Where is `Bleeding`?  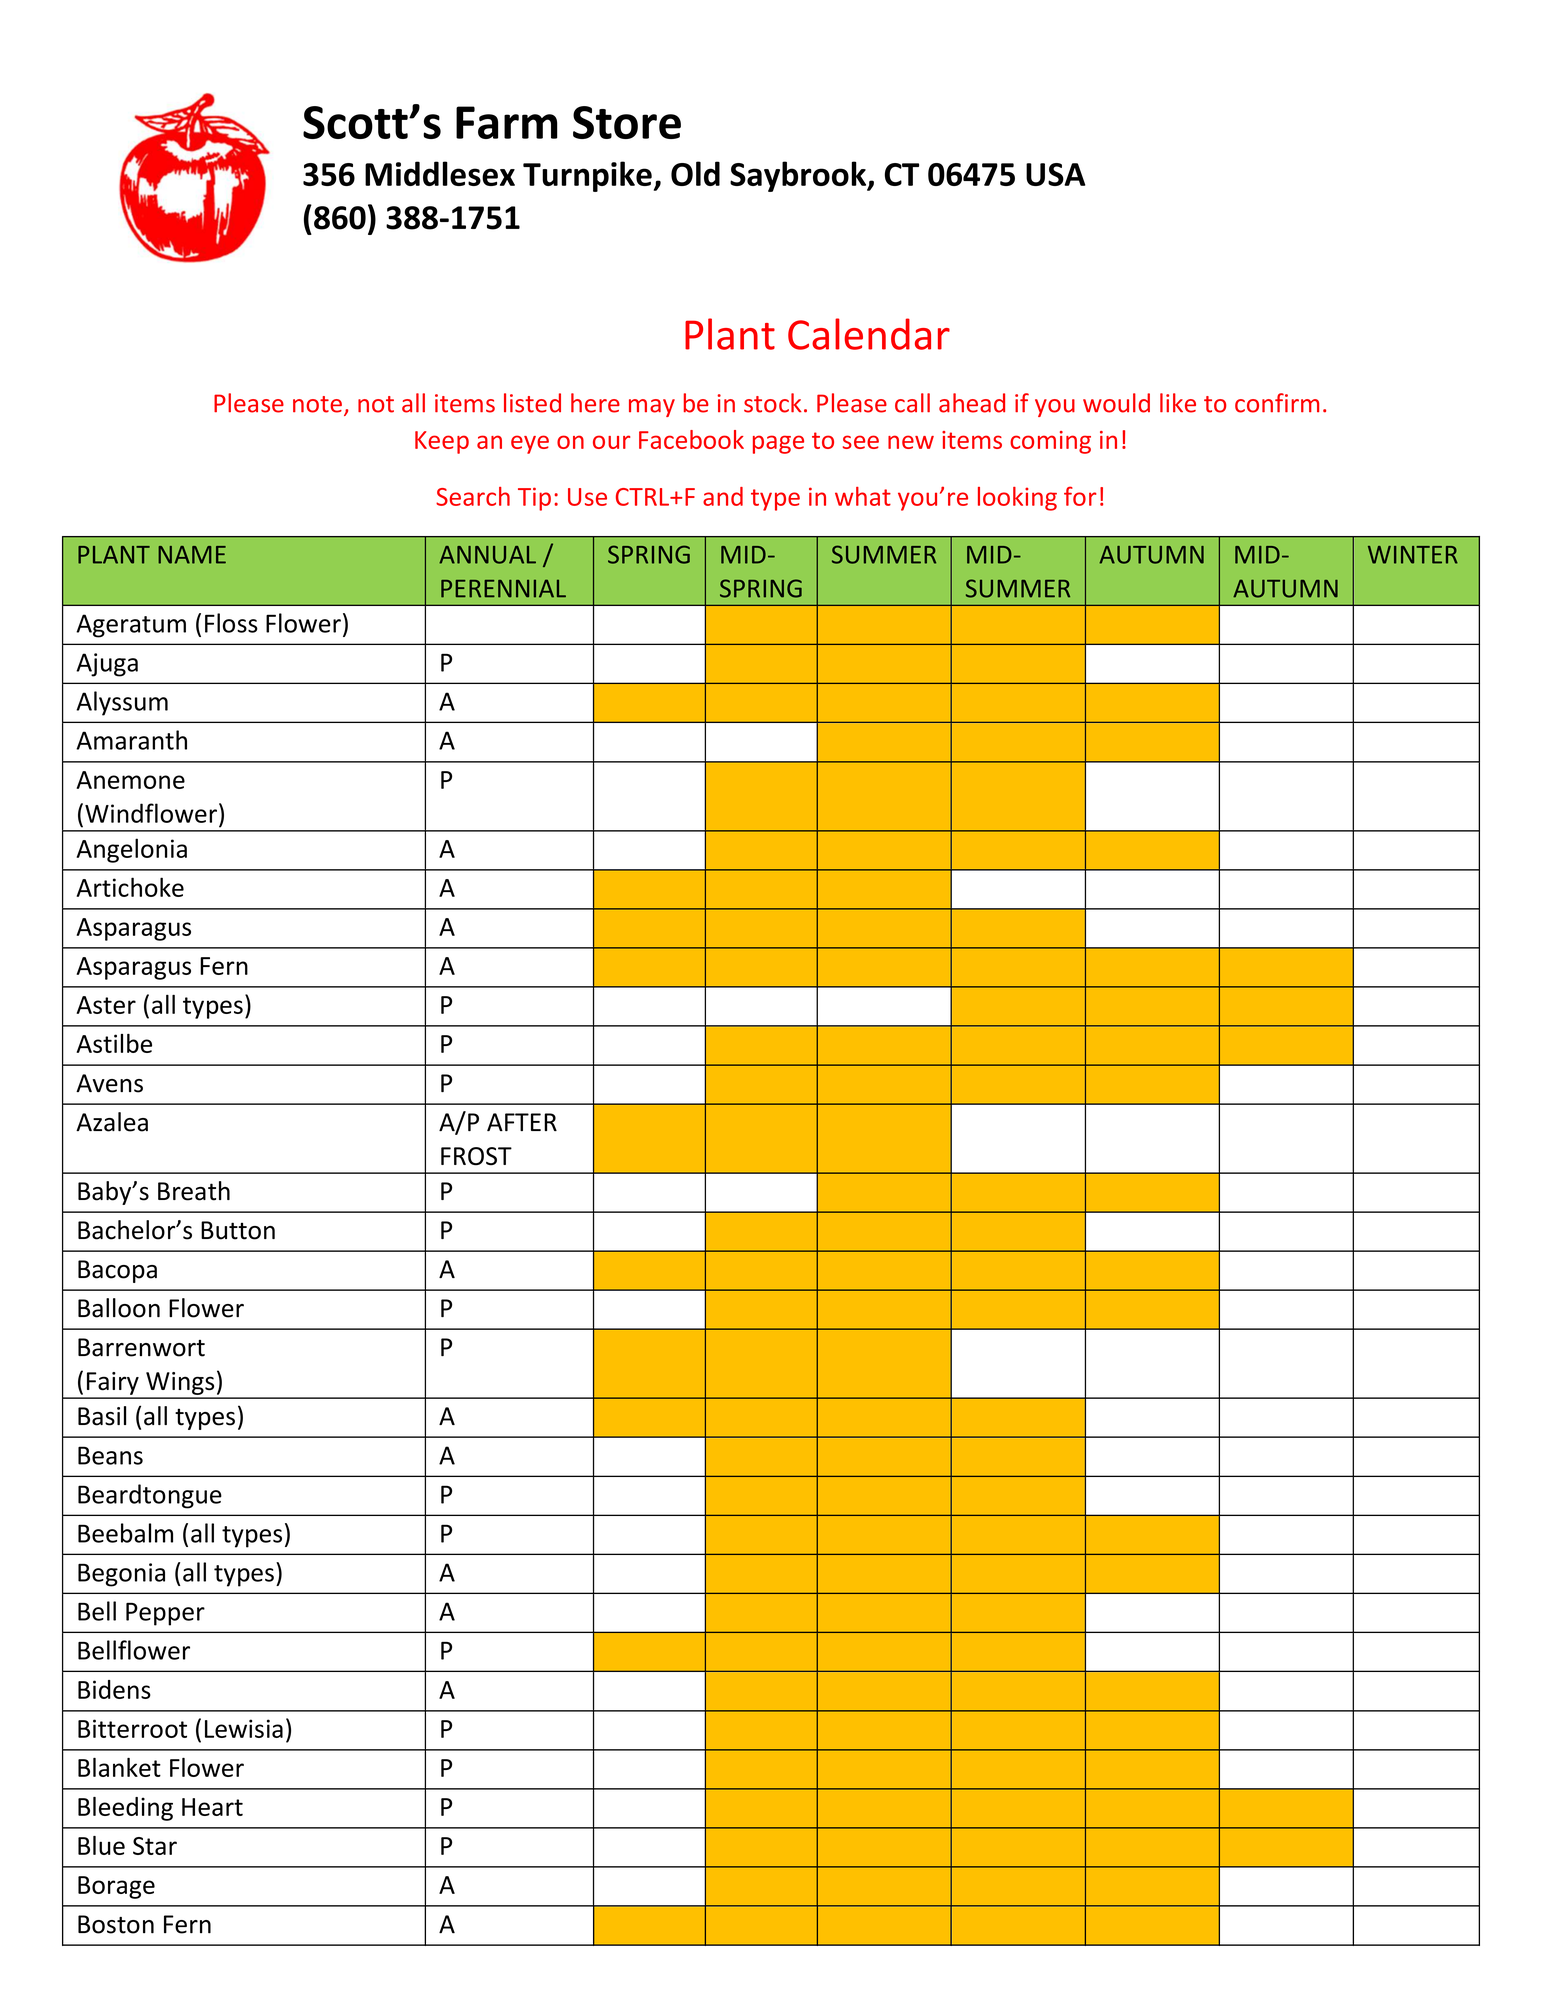
Bleeding is located at coordinates (125, 1809).
